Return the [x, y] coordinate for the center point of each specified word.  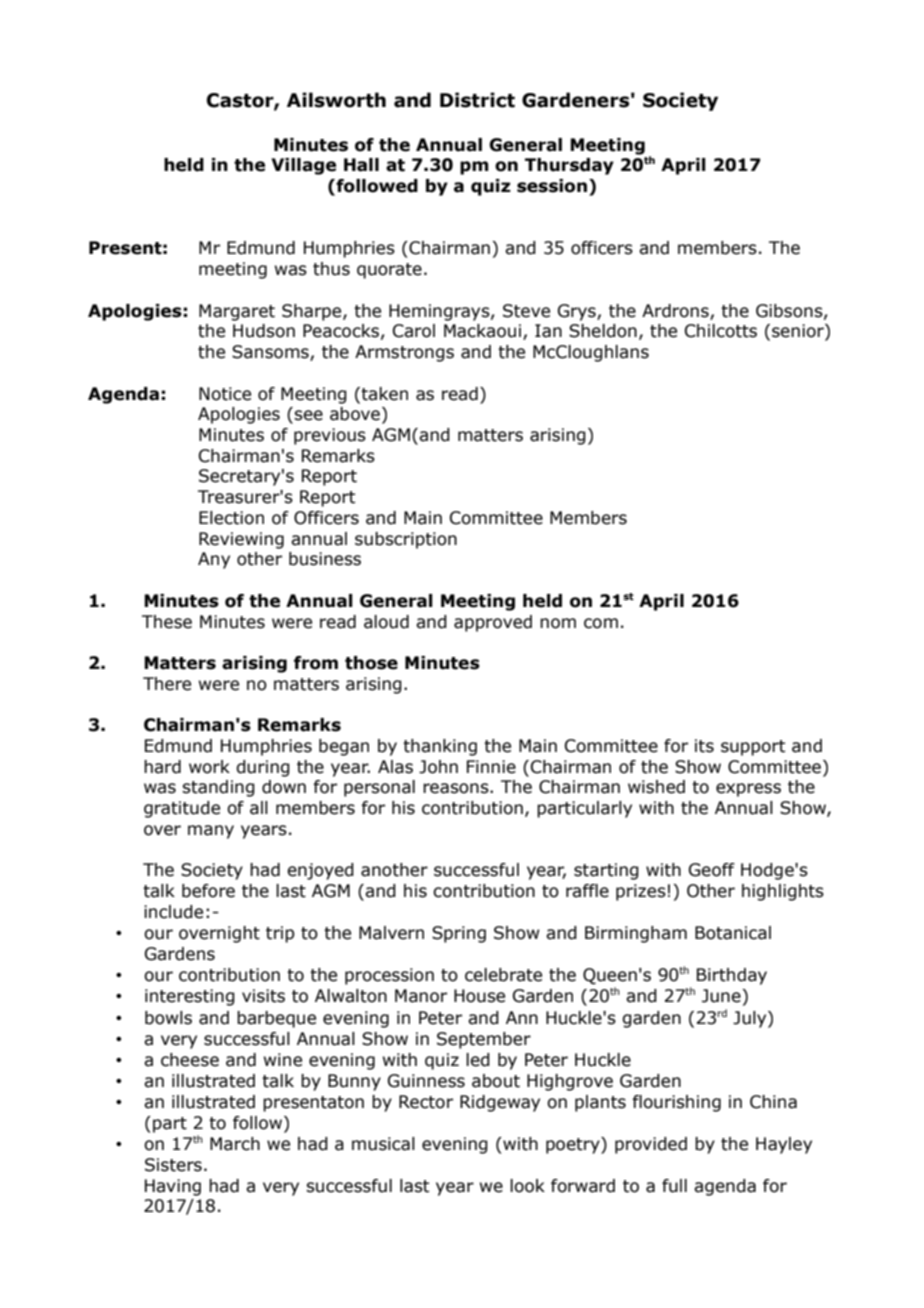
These [167, 622]
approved [493, 623]
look [527, 1186]
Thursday [569, 166]
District [477, 100]
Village [303, 166]
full [674, 1186]
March [235, 1144]
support [753, 748]
